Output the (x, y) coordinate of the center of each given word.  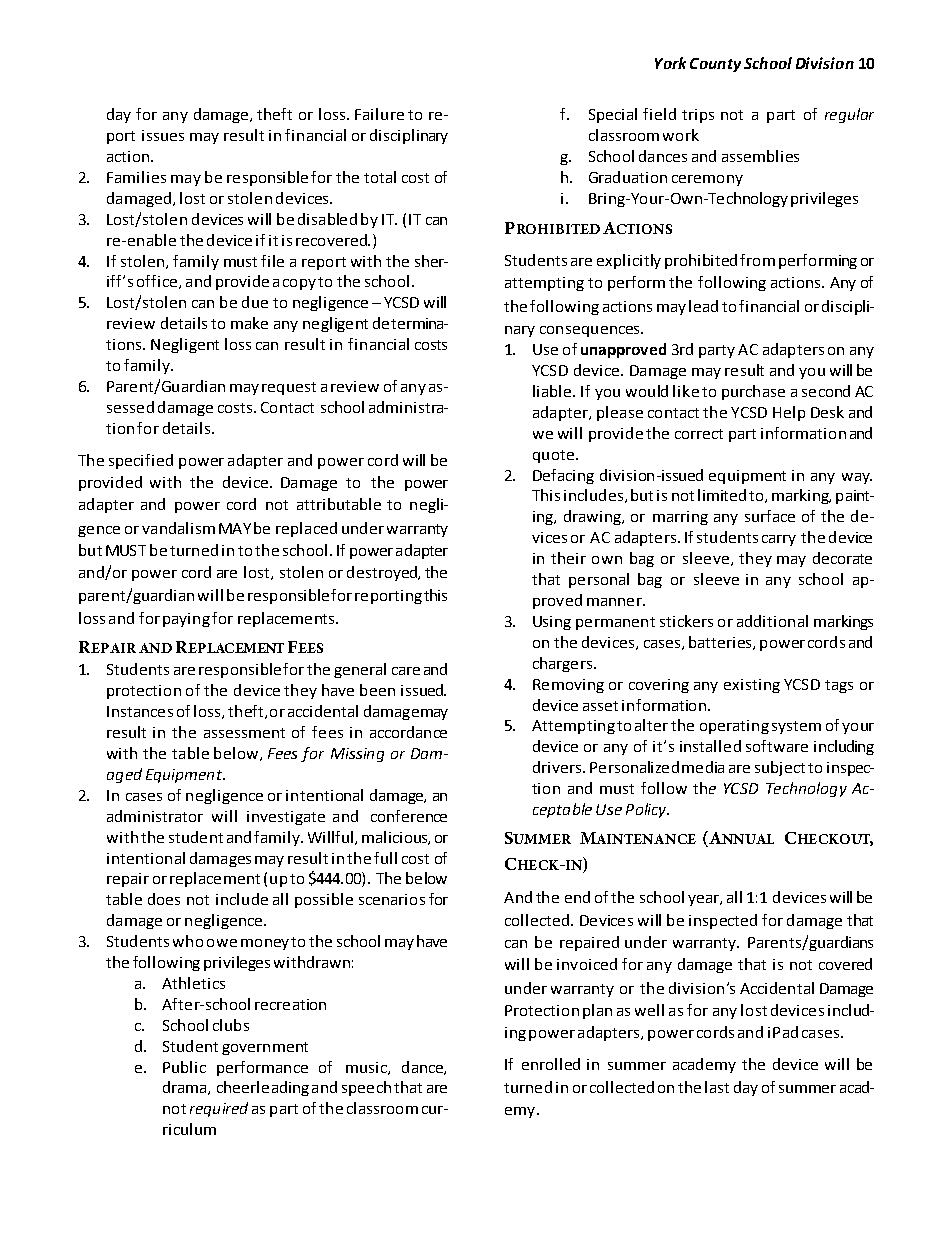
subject (780, 768)
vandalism (178, 528)
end (577, 897)
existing (752, 686)
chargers (562, 664)
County (715, 65)
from (757, 260)
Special (613, 115)
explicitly (629, 261)
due (255, 302)
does (164, 899)
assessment (244, 733)
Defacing (563, 476)
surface (770, 516)
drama (186, 1088)
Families (136, 177)
